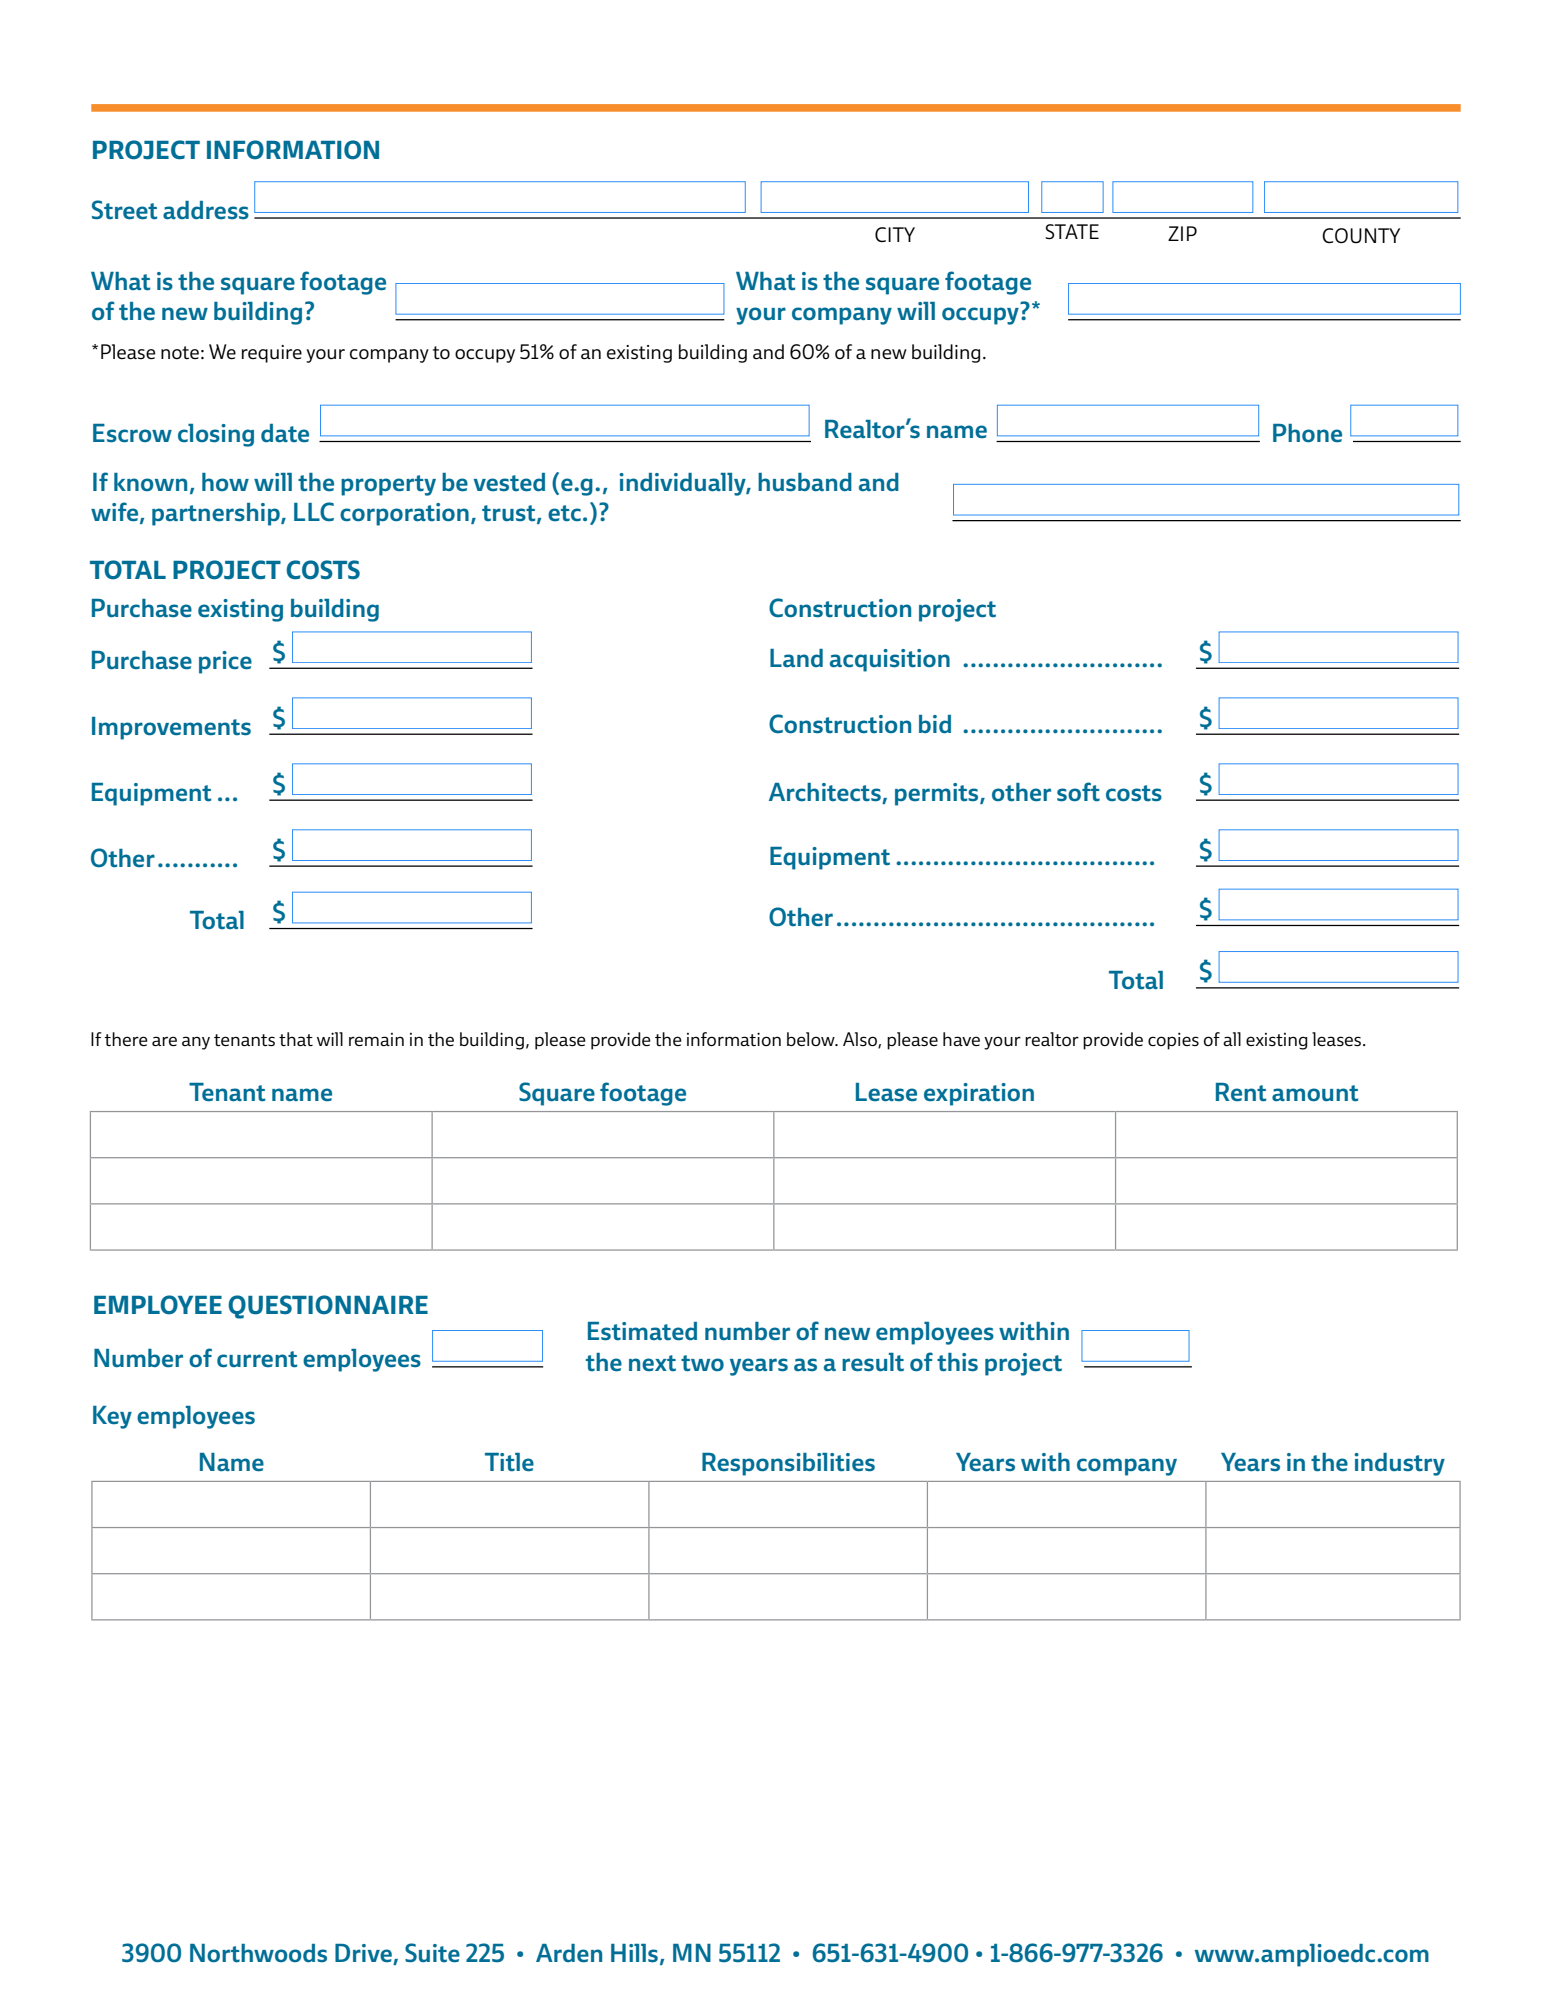 The image size is (1552, 2009). I want to click on Responsibilities, so click(788, 1464).
